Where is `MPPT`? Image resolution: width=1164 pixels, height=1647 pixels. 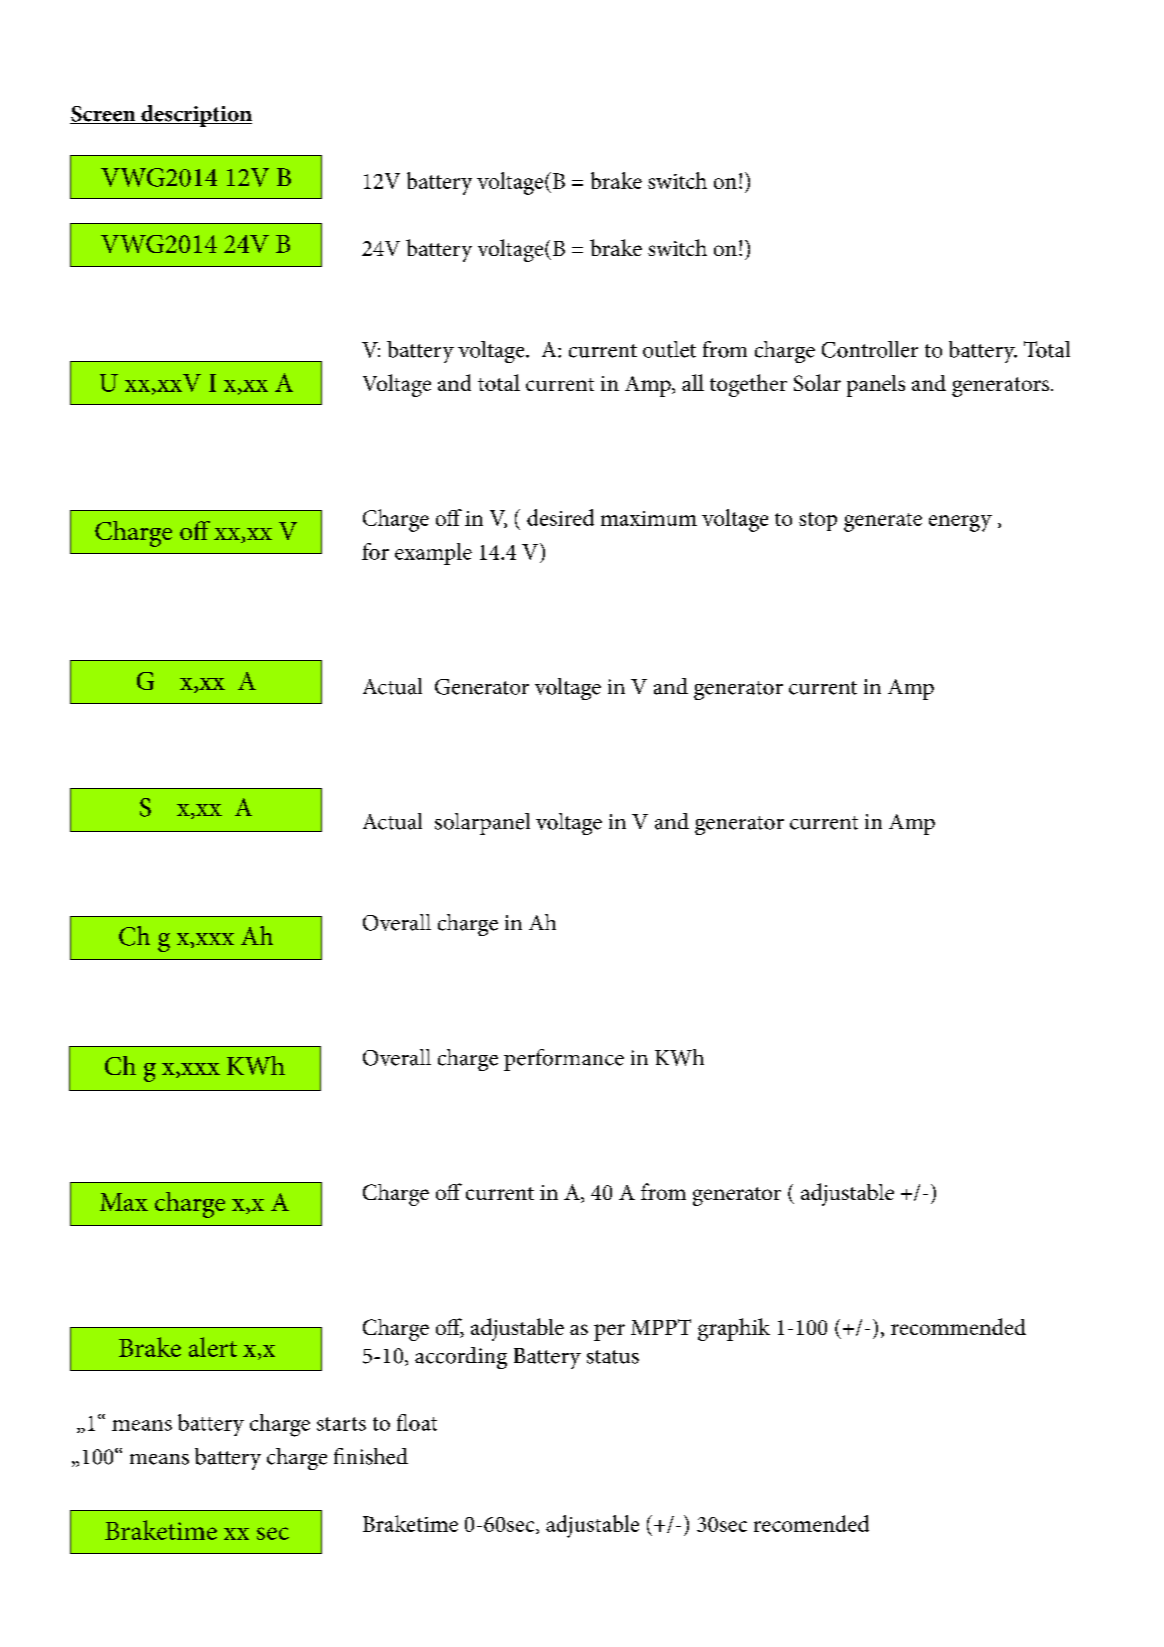
MPPT is located at coordinates (661, 1327).
